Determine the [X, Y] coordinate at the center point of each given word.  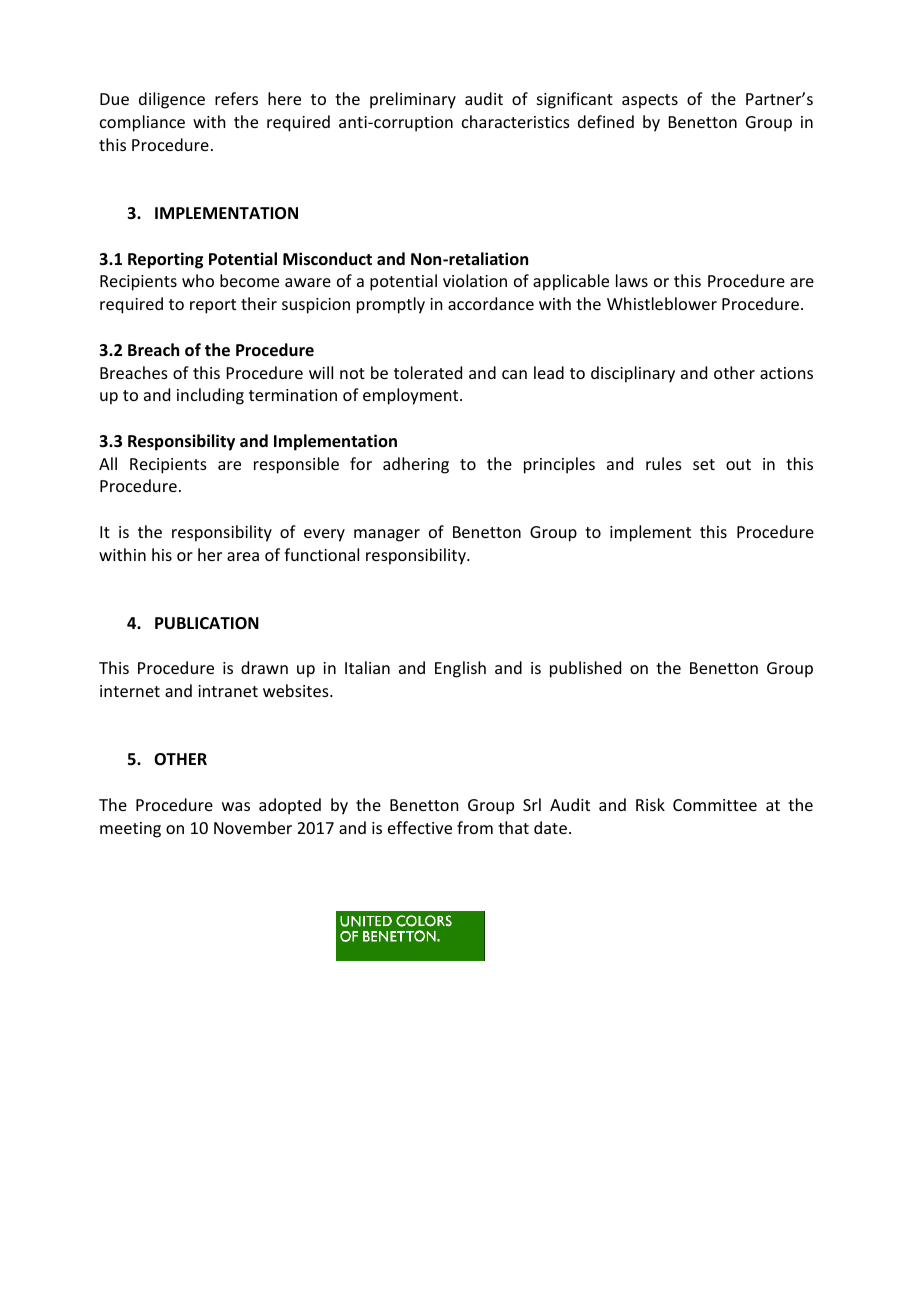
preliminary [413, 100]
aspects [650, 101]
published [585, 669]
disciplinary [633, 374]
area [243, 556]
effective [420, 827]
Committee [715, 805]
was [236, 806]
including [210, 396]
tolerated [428, 372]
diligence [172, 100]
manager [387, 535]
